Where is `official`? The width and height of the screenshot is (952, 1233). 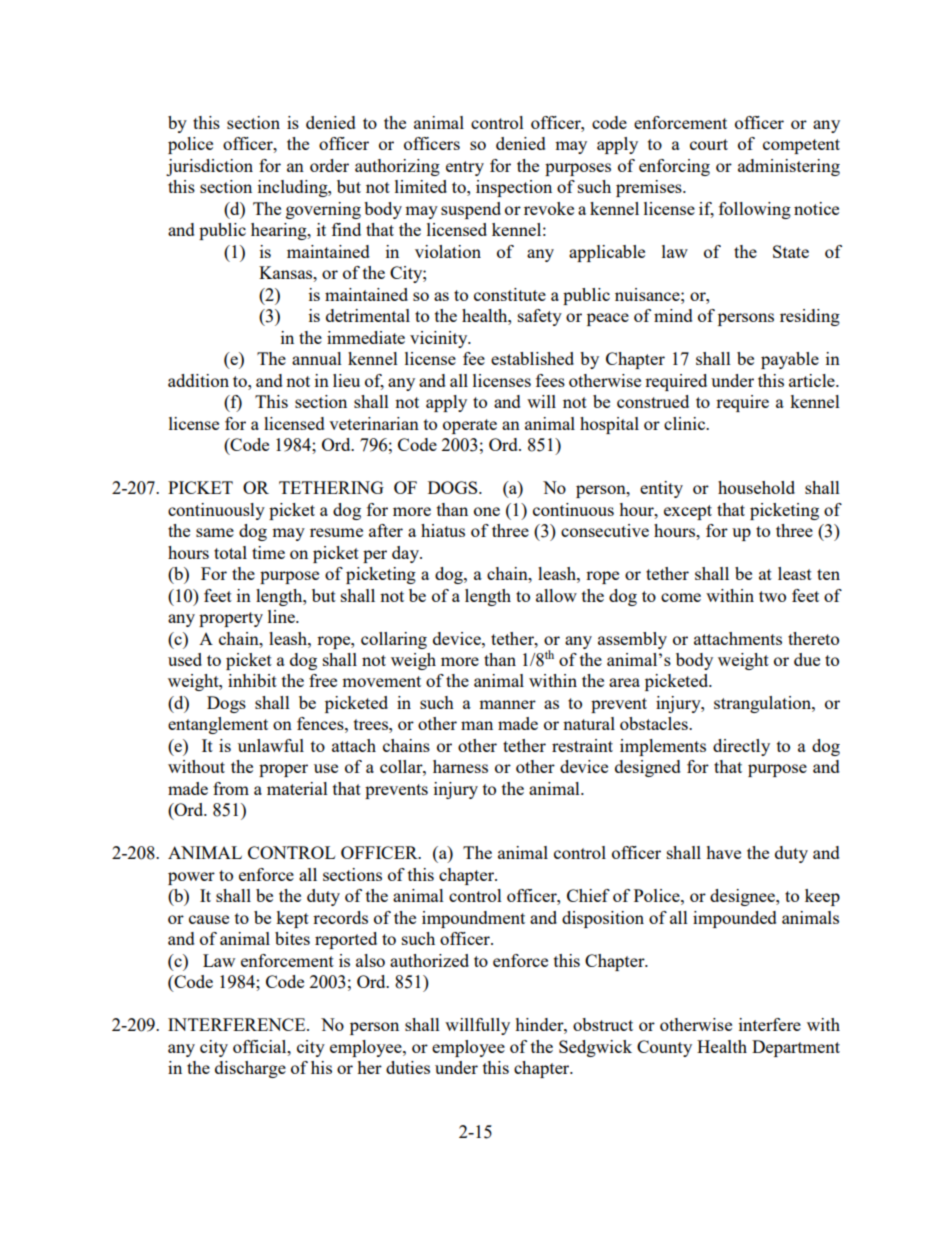 official is located at coordinates (261, 1046).
